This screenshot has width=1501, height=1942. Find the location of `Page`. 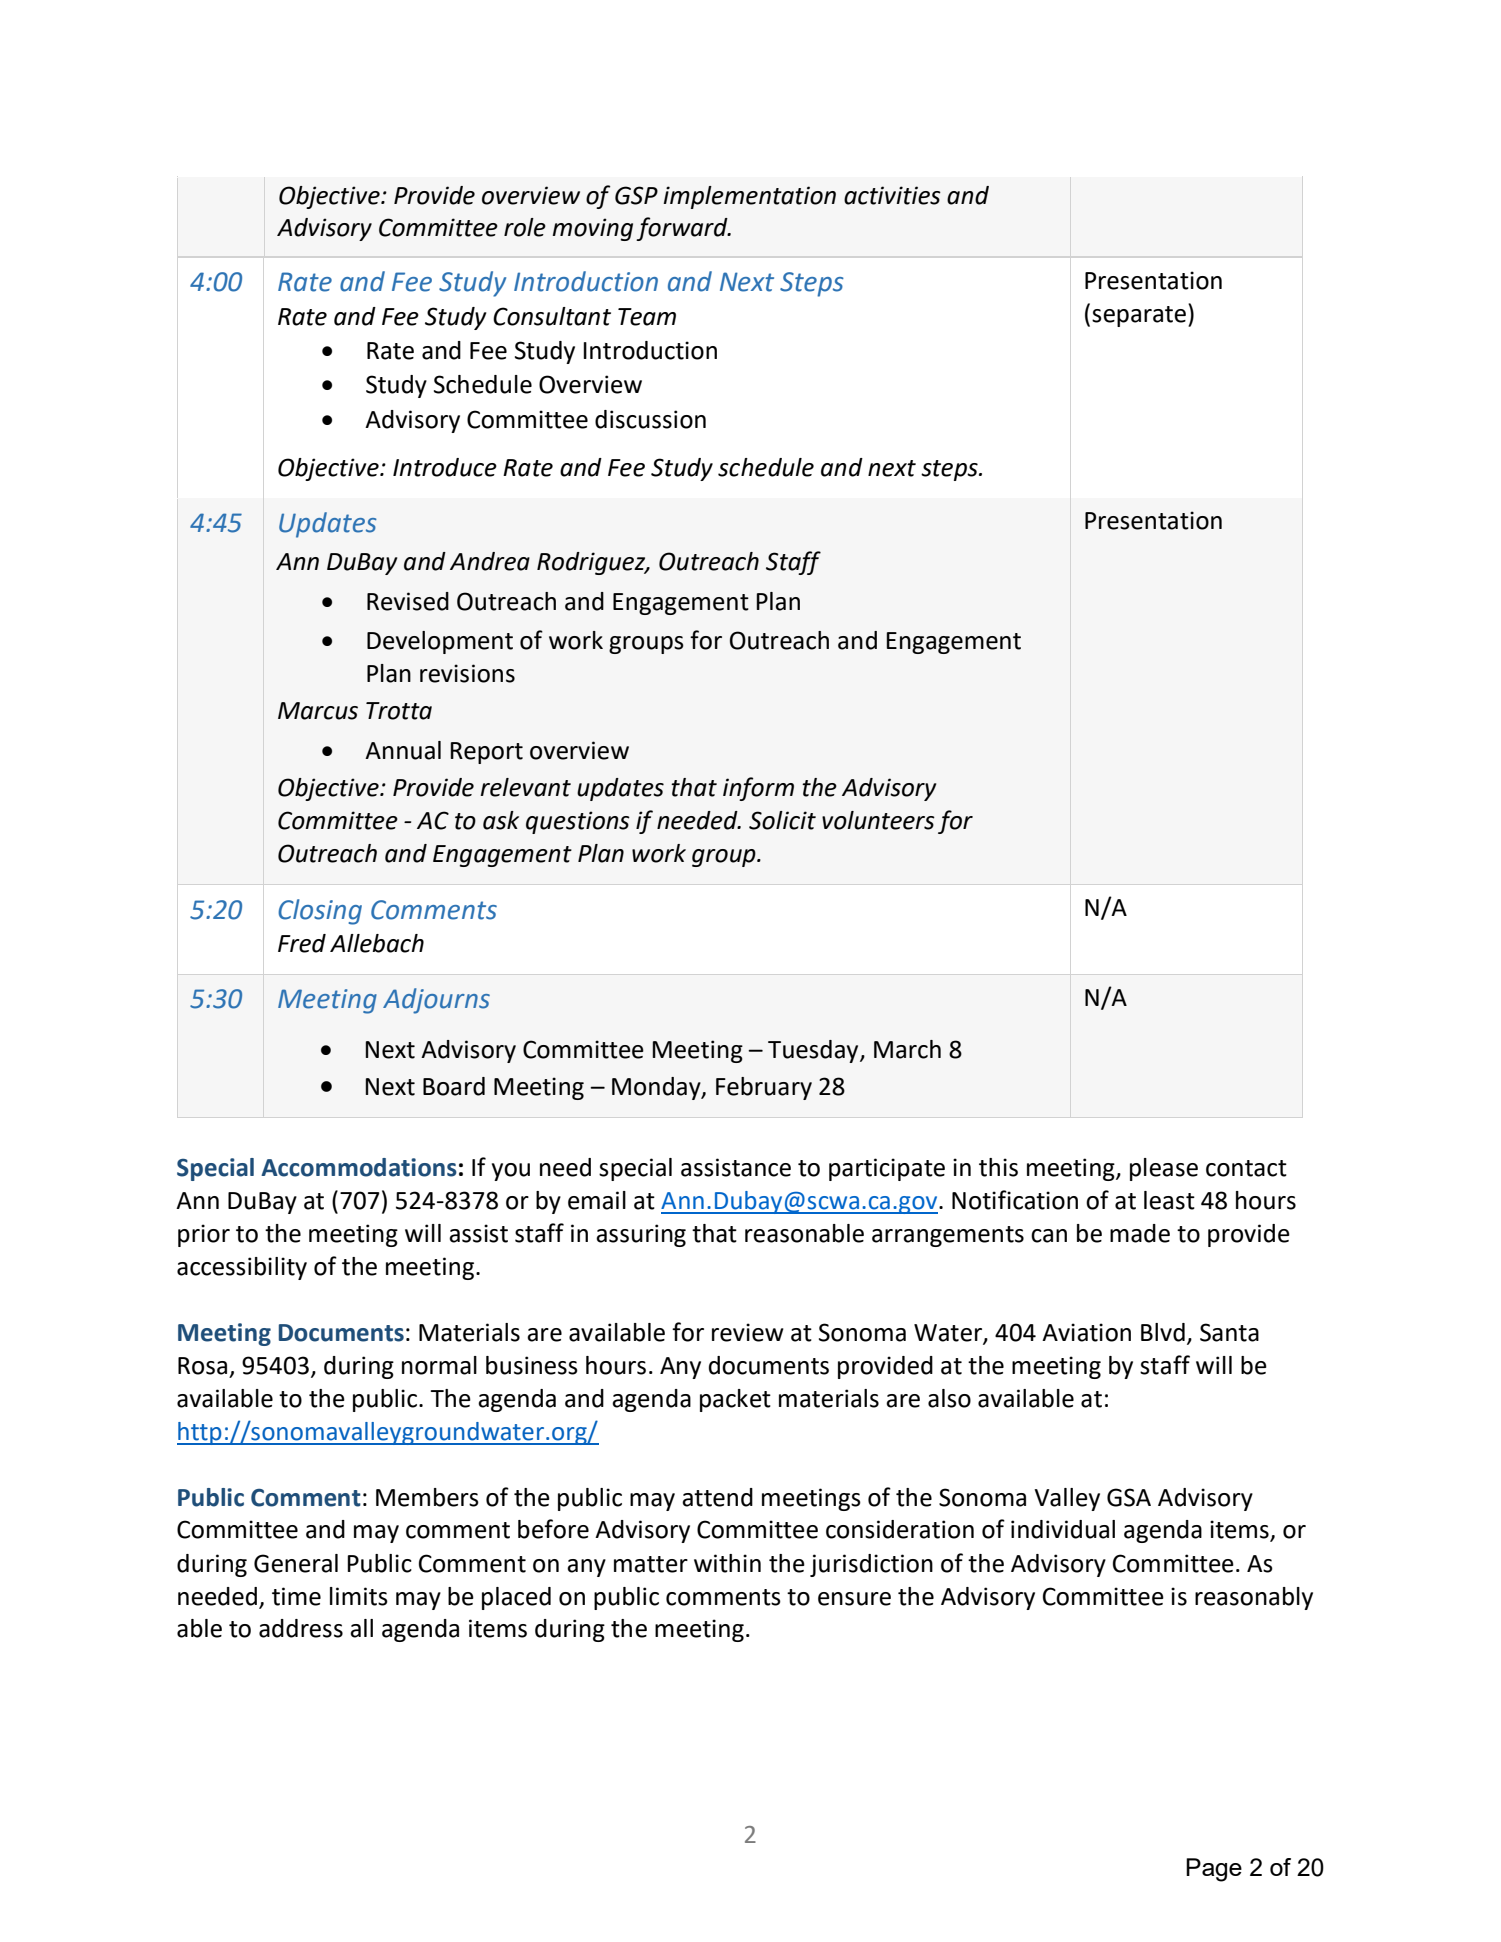

Page is located at coordinates (1214, 1870).
